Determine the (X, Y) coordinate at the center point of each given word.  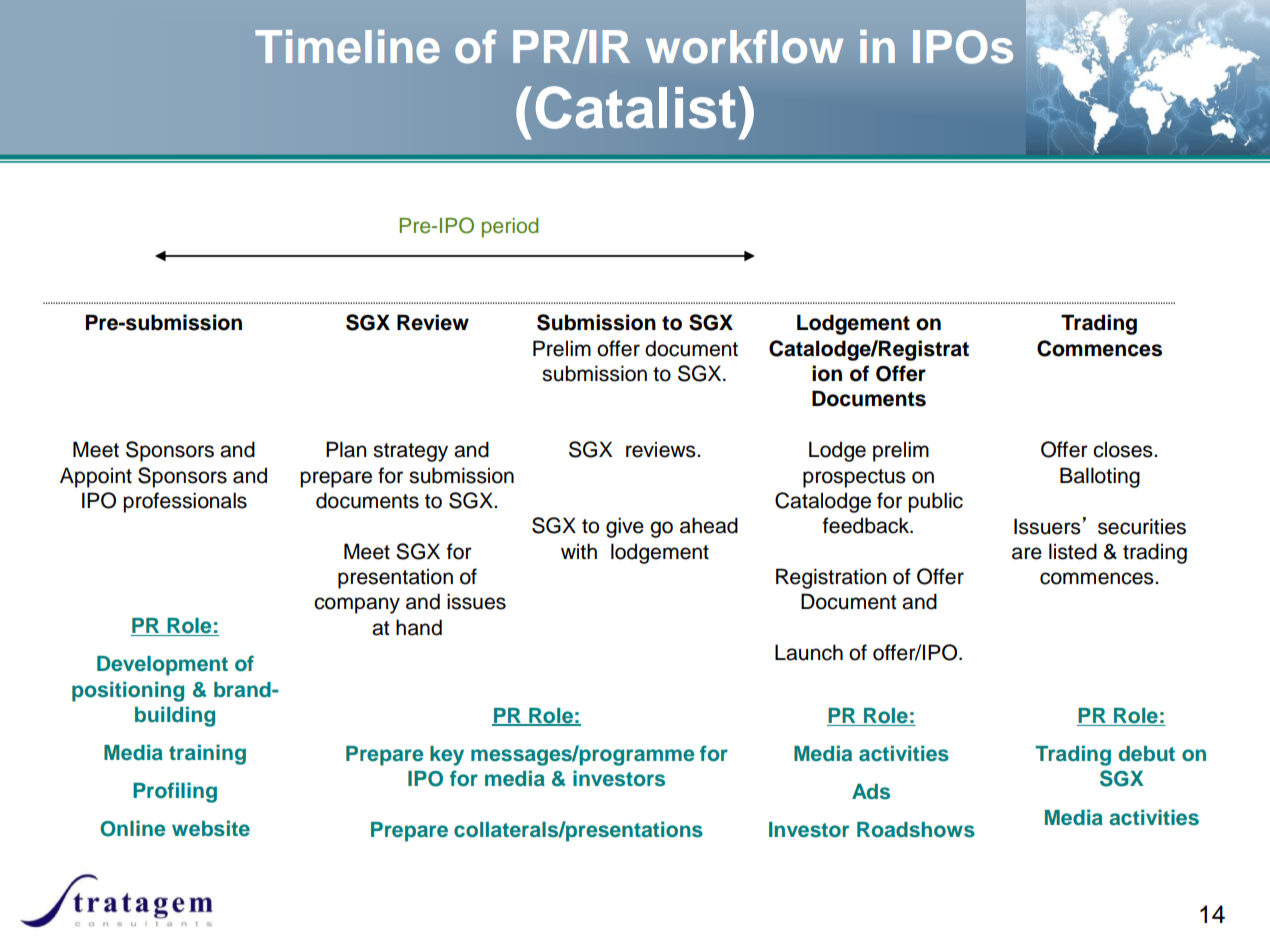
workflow (745, 47)
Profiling (175, 792)
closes (1124, 450)
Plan (346, 449)
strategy (410, 452)
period (510, 228)
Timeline (347, 47)
